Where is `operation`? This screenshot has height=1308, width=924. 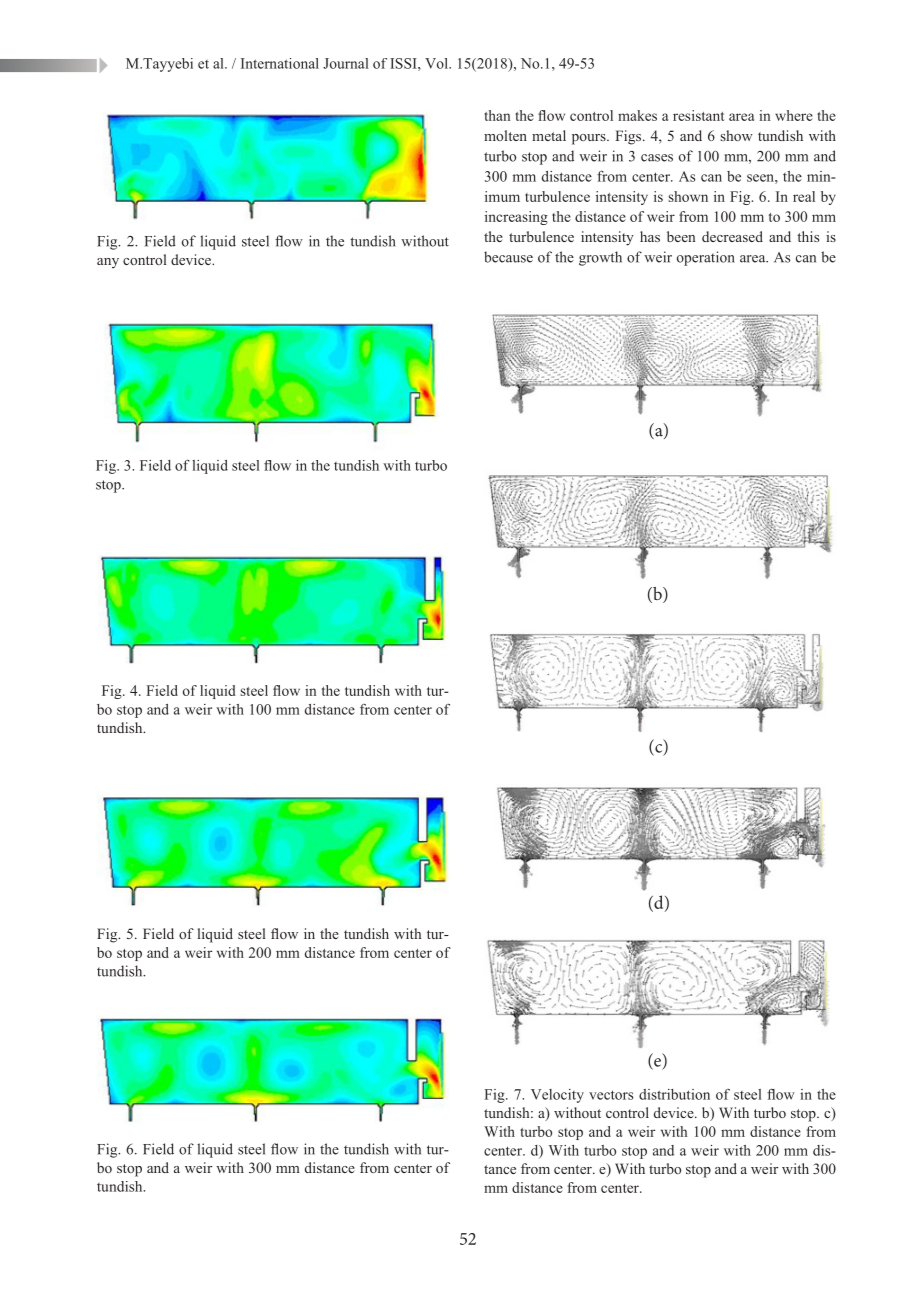
operation is located at coordinates (706, 258).
